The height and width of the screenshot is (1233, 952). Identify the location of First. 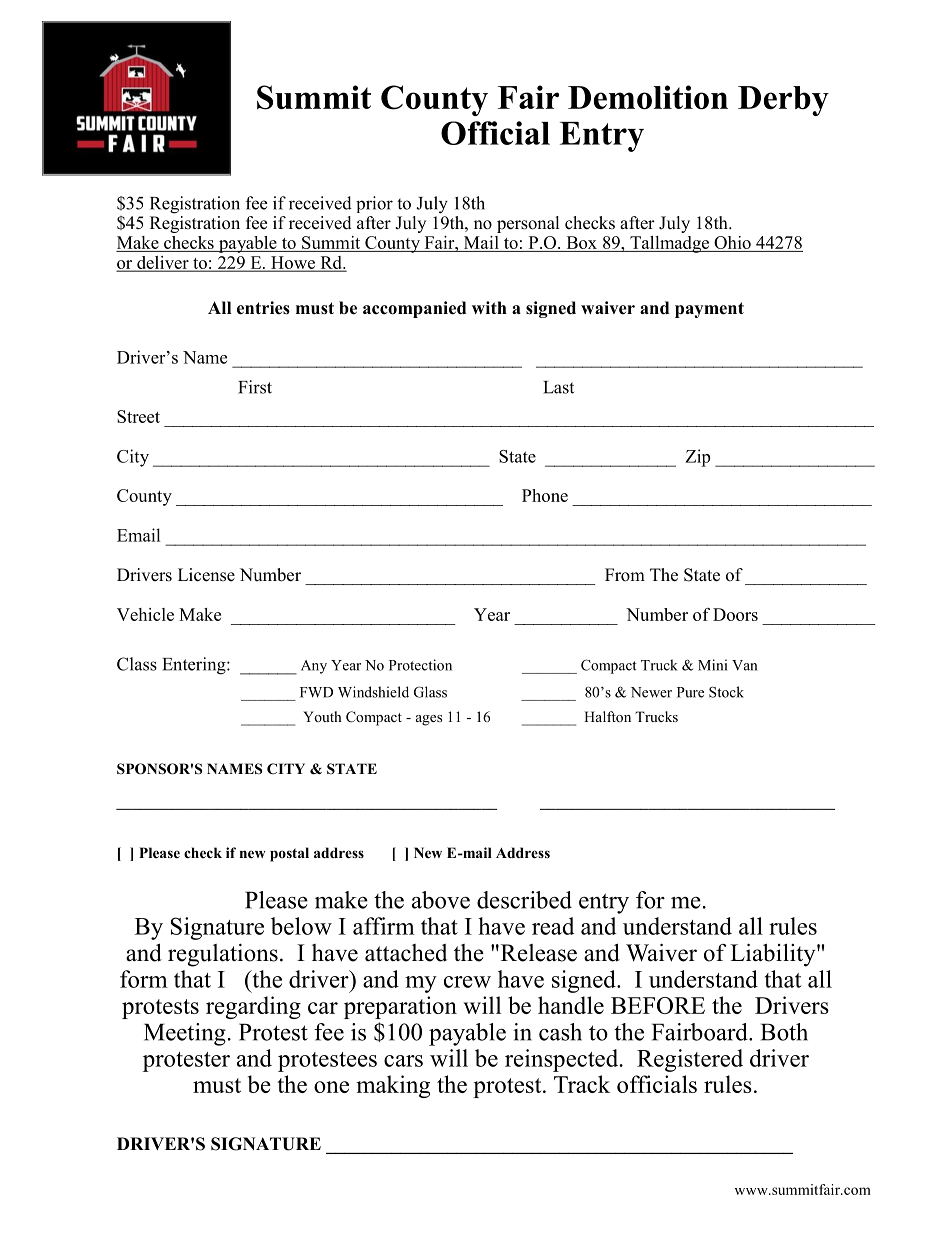
(255, 387).
